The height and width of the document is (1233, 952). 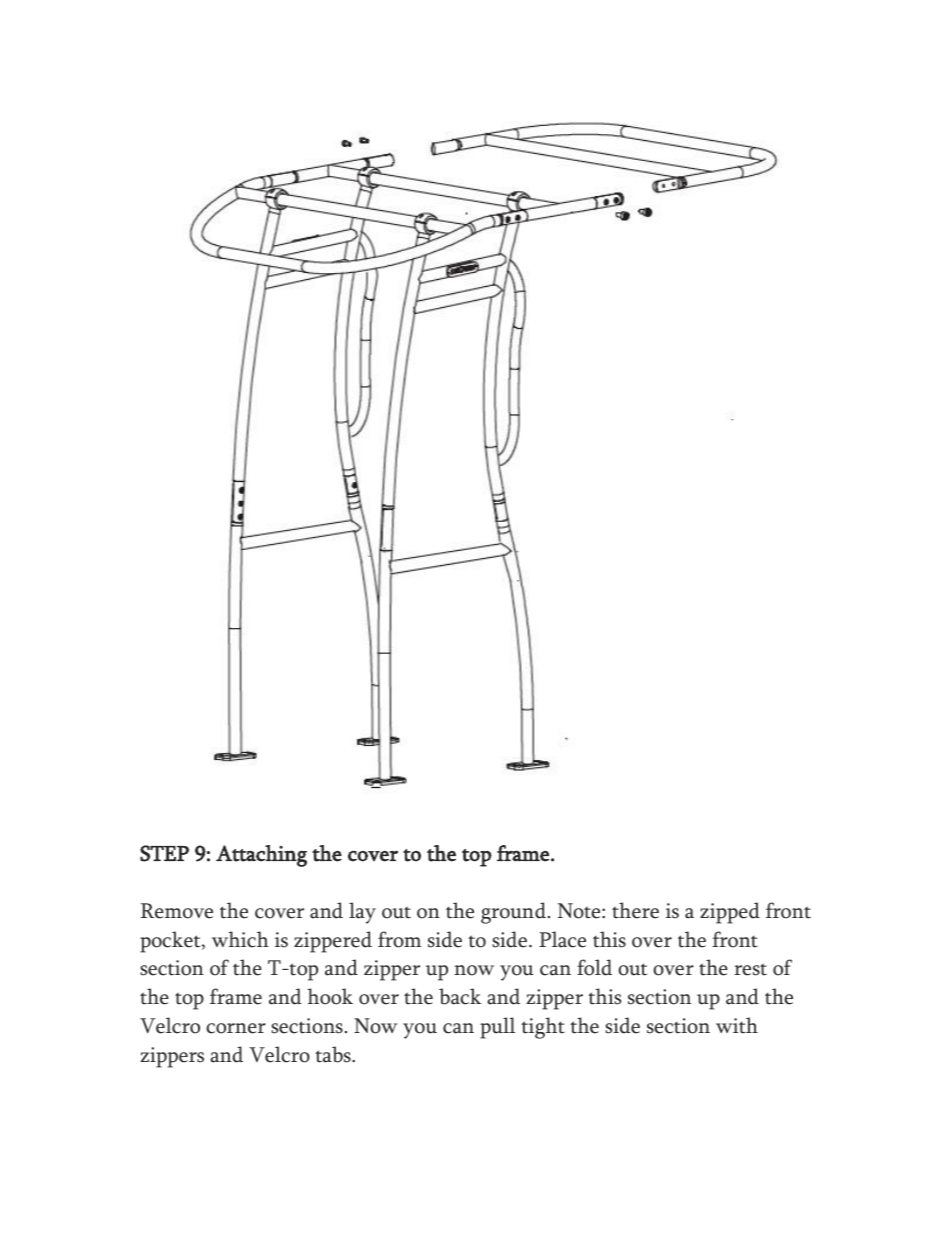 What do you see at coordinates (240, 939) in the document?
I see `which` at bounding box center [240, 939].
